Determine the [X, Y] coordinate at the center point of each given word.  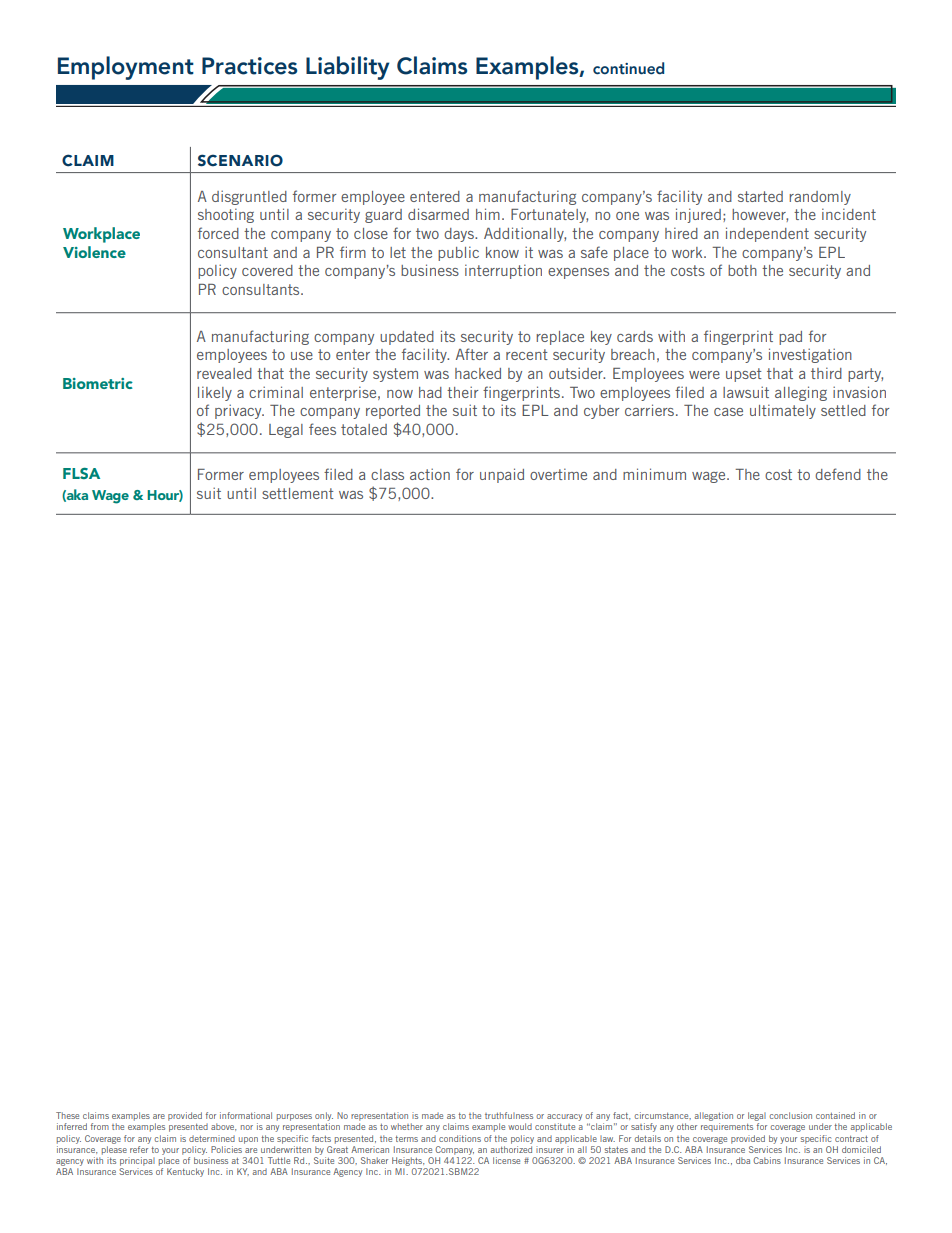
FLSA [81, 473]
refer [139, 1148]
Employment [126, 68]
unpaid [502, 475]
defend [838, 474]
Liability [347, 68]
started [760, 196]
